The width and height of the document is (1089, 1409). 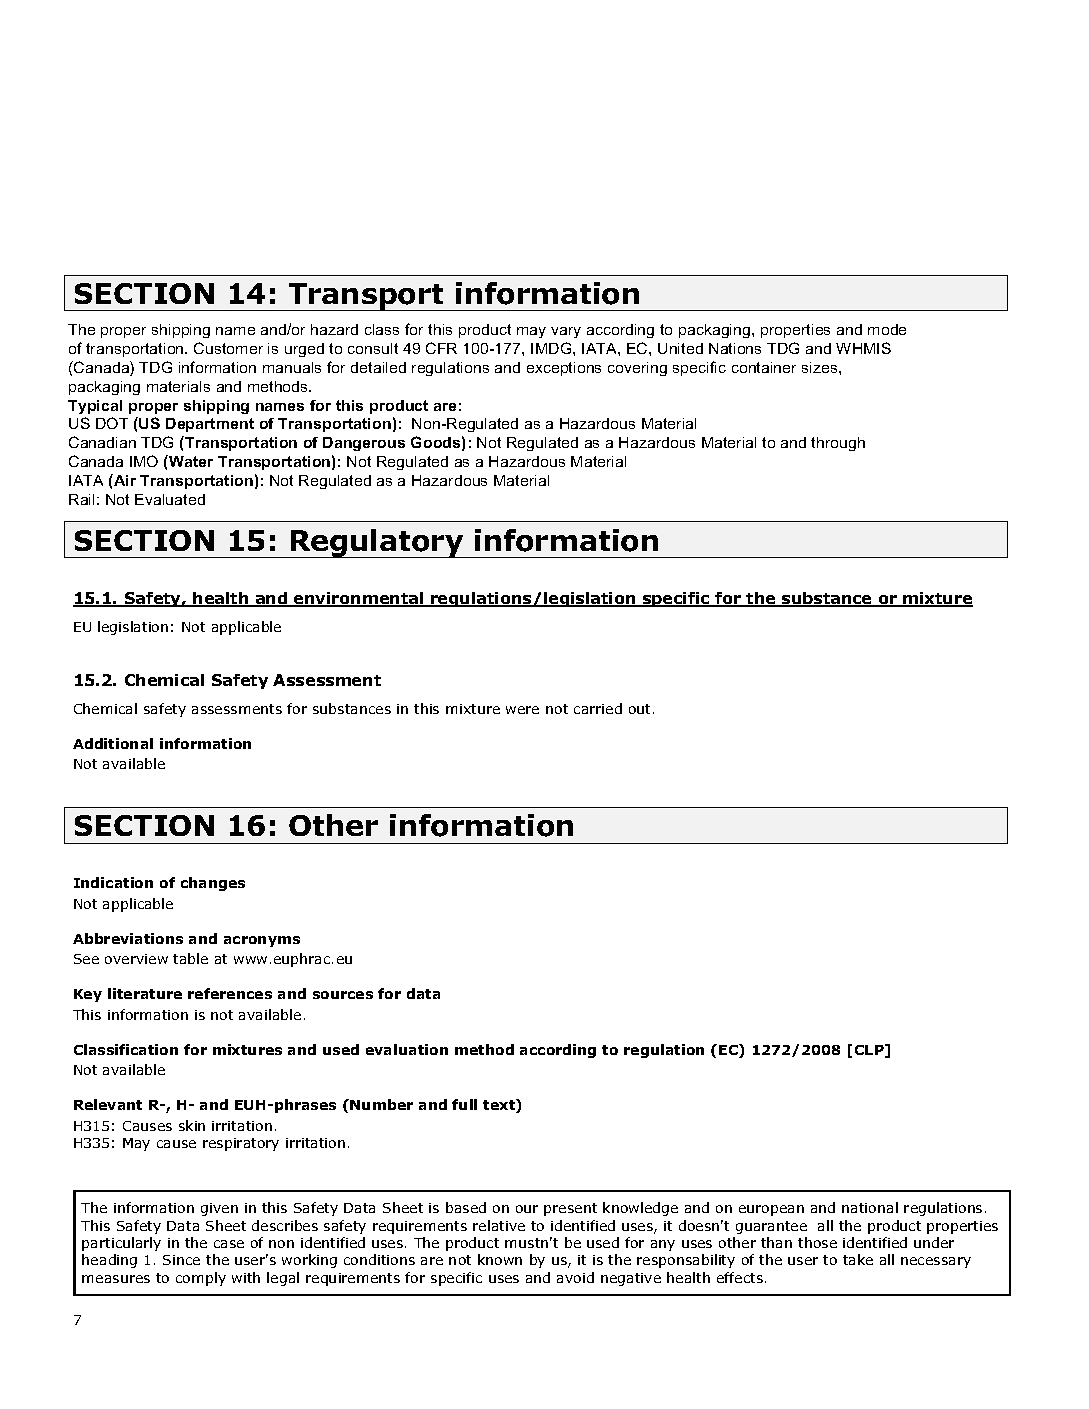 What do you see at coordinates (821, 367) in the document?
I see `sizes` at bounding box center [821, 367].
